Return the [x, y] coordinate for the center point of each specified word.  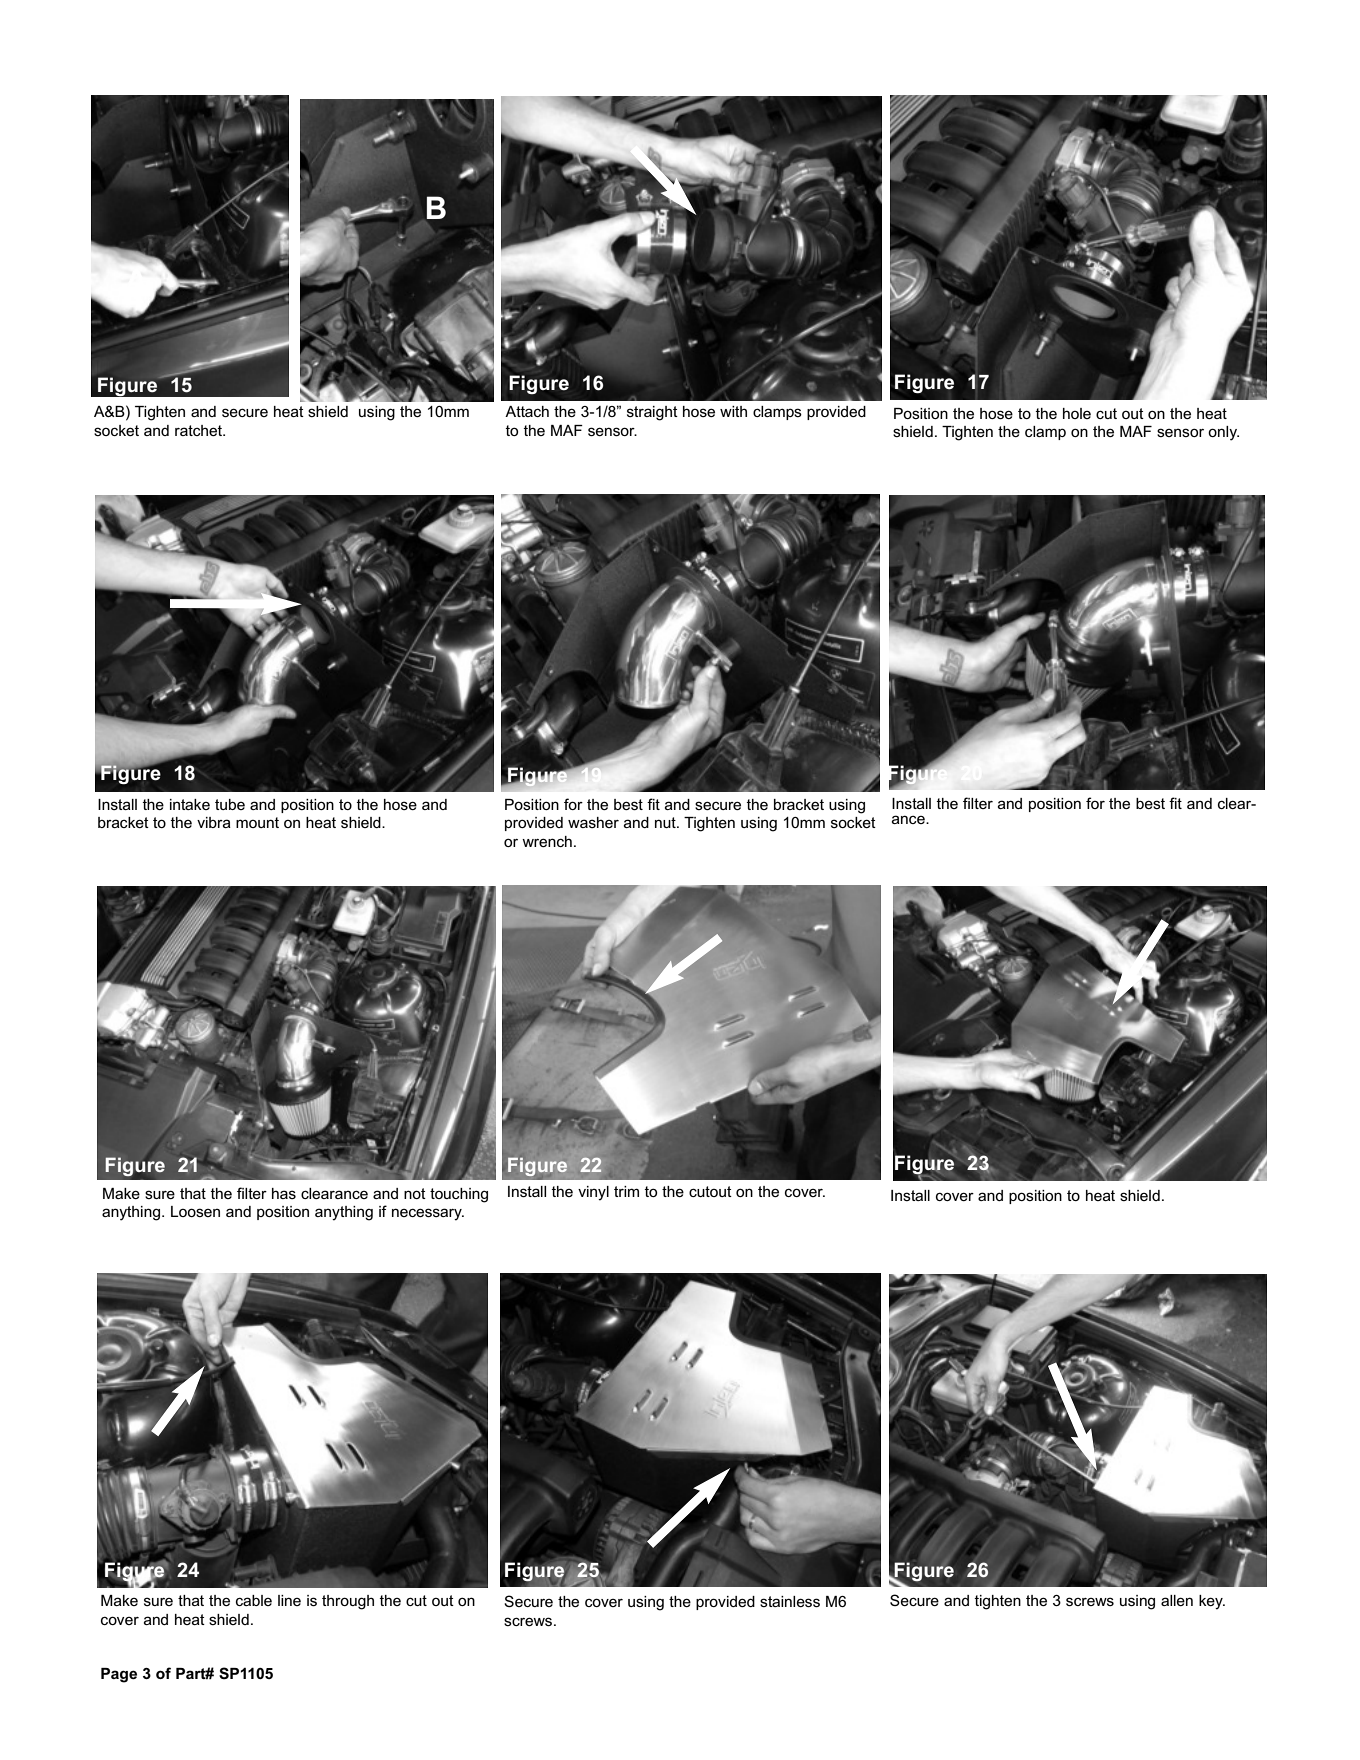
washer [593, 822]
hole [1077, 413]
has [284, 1193]
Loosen [195, 1211]
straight [652, 413]
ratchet [200, 430]
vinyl [593, 1193]
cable [254, 1600]
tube [230, 804]
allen [1177, 1600]
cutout [710, 1191]
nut [666, 822]
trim [626, 1191]
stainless [790, 1601]
